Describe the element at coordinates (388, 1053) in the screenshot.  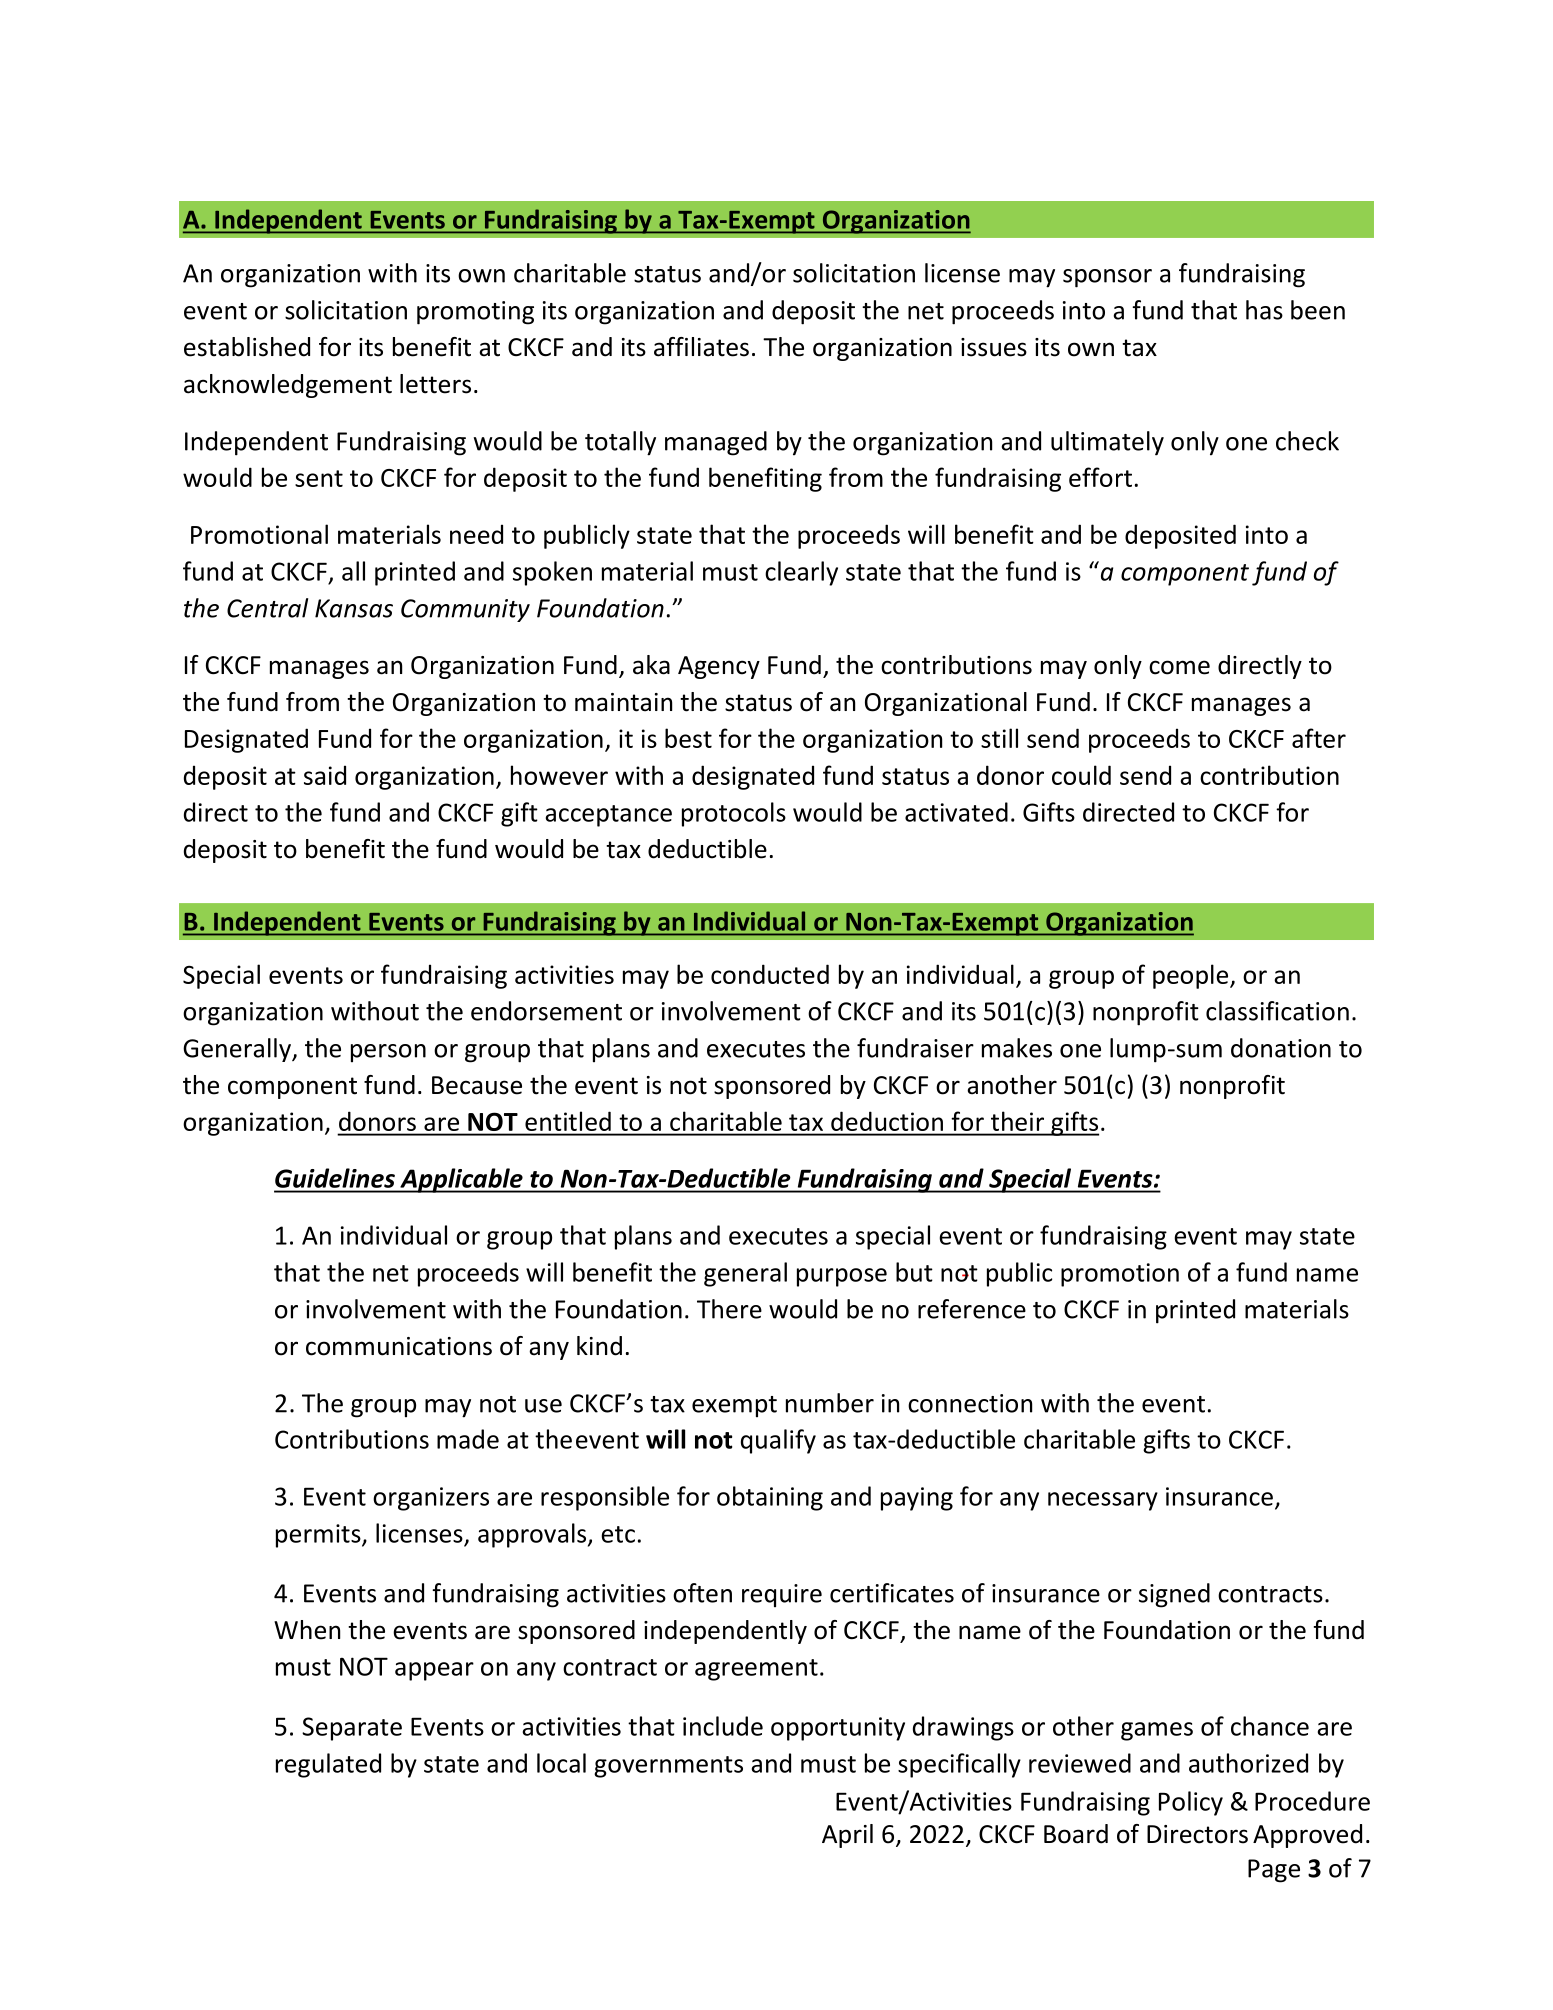
I see `person` at that location.
